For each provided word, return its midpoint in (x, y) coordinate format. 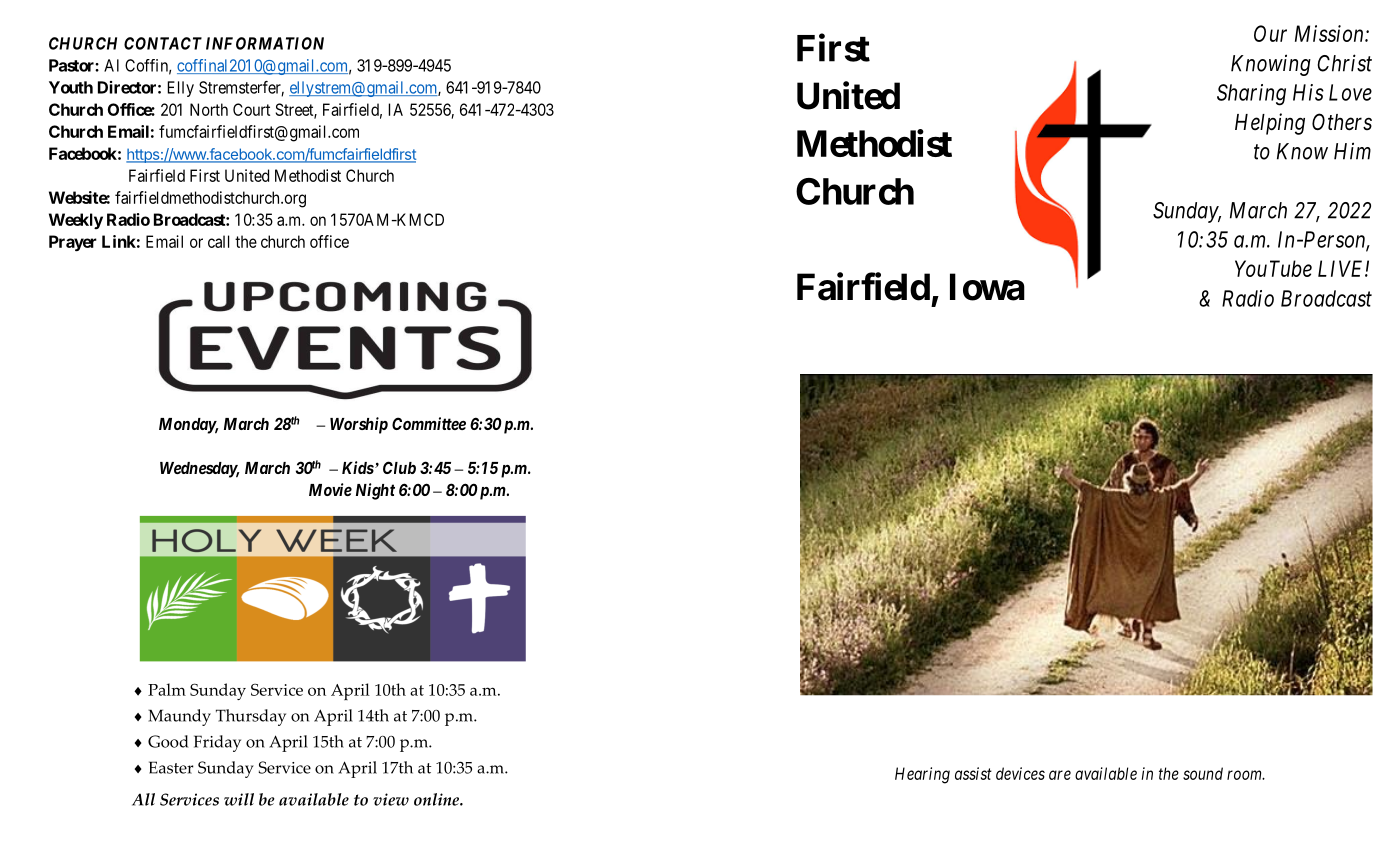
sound (1203, 773)
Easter (171, 767)
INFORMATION (265, 43)
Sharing (1251, 95)
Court (251, 109)
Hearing (922, 775)
